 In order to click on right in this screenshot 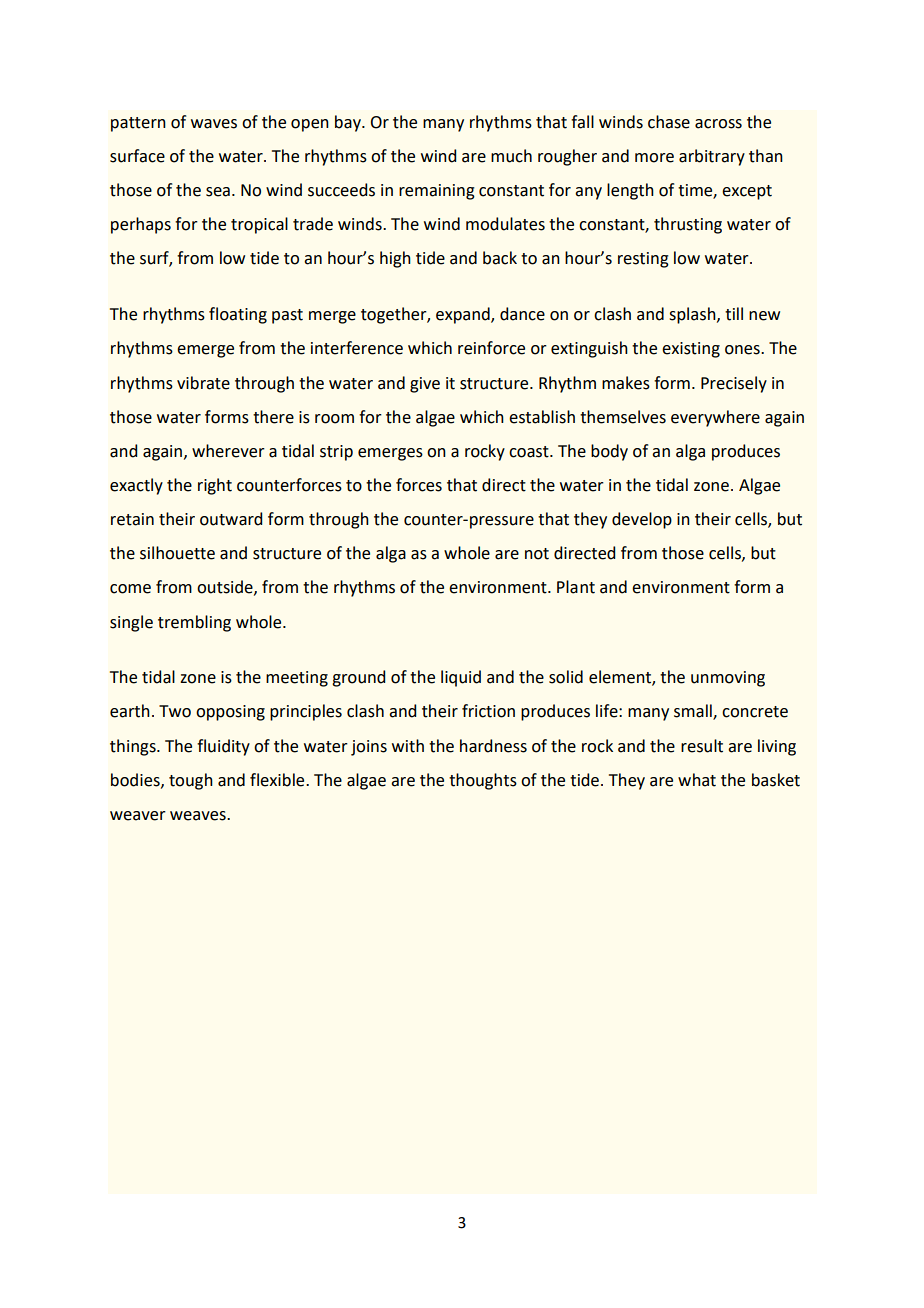, I will do `click(215, 486)`.
